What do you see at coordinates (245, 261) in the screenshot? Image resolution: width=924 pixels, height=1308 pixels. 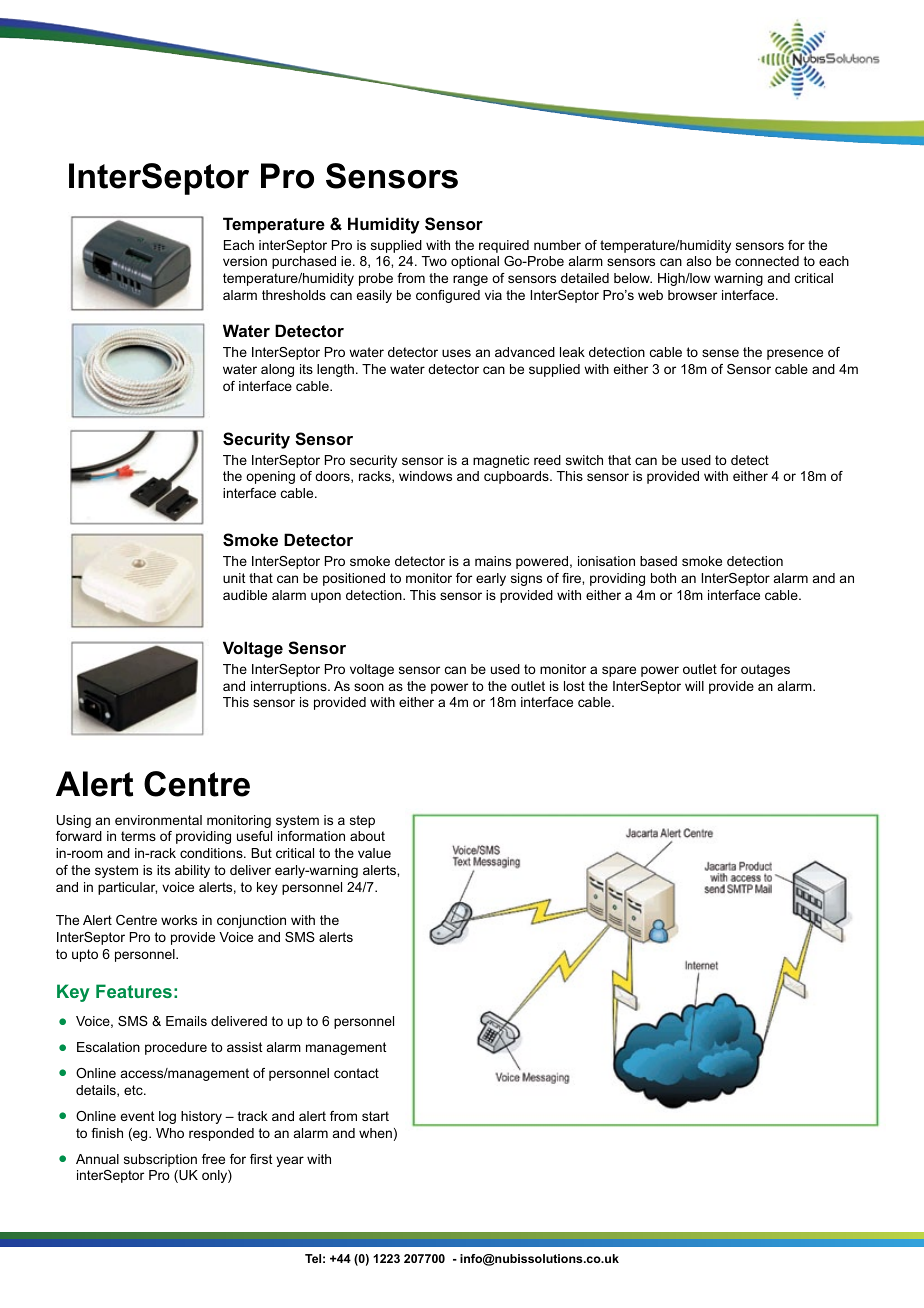 I see `version` at bounding box center [245, 261].
